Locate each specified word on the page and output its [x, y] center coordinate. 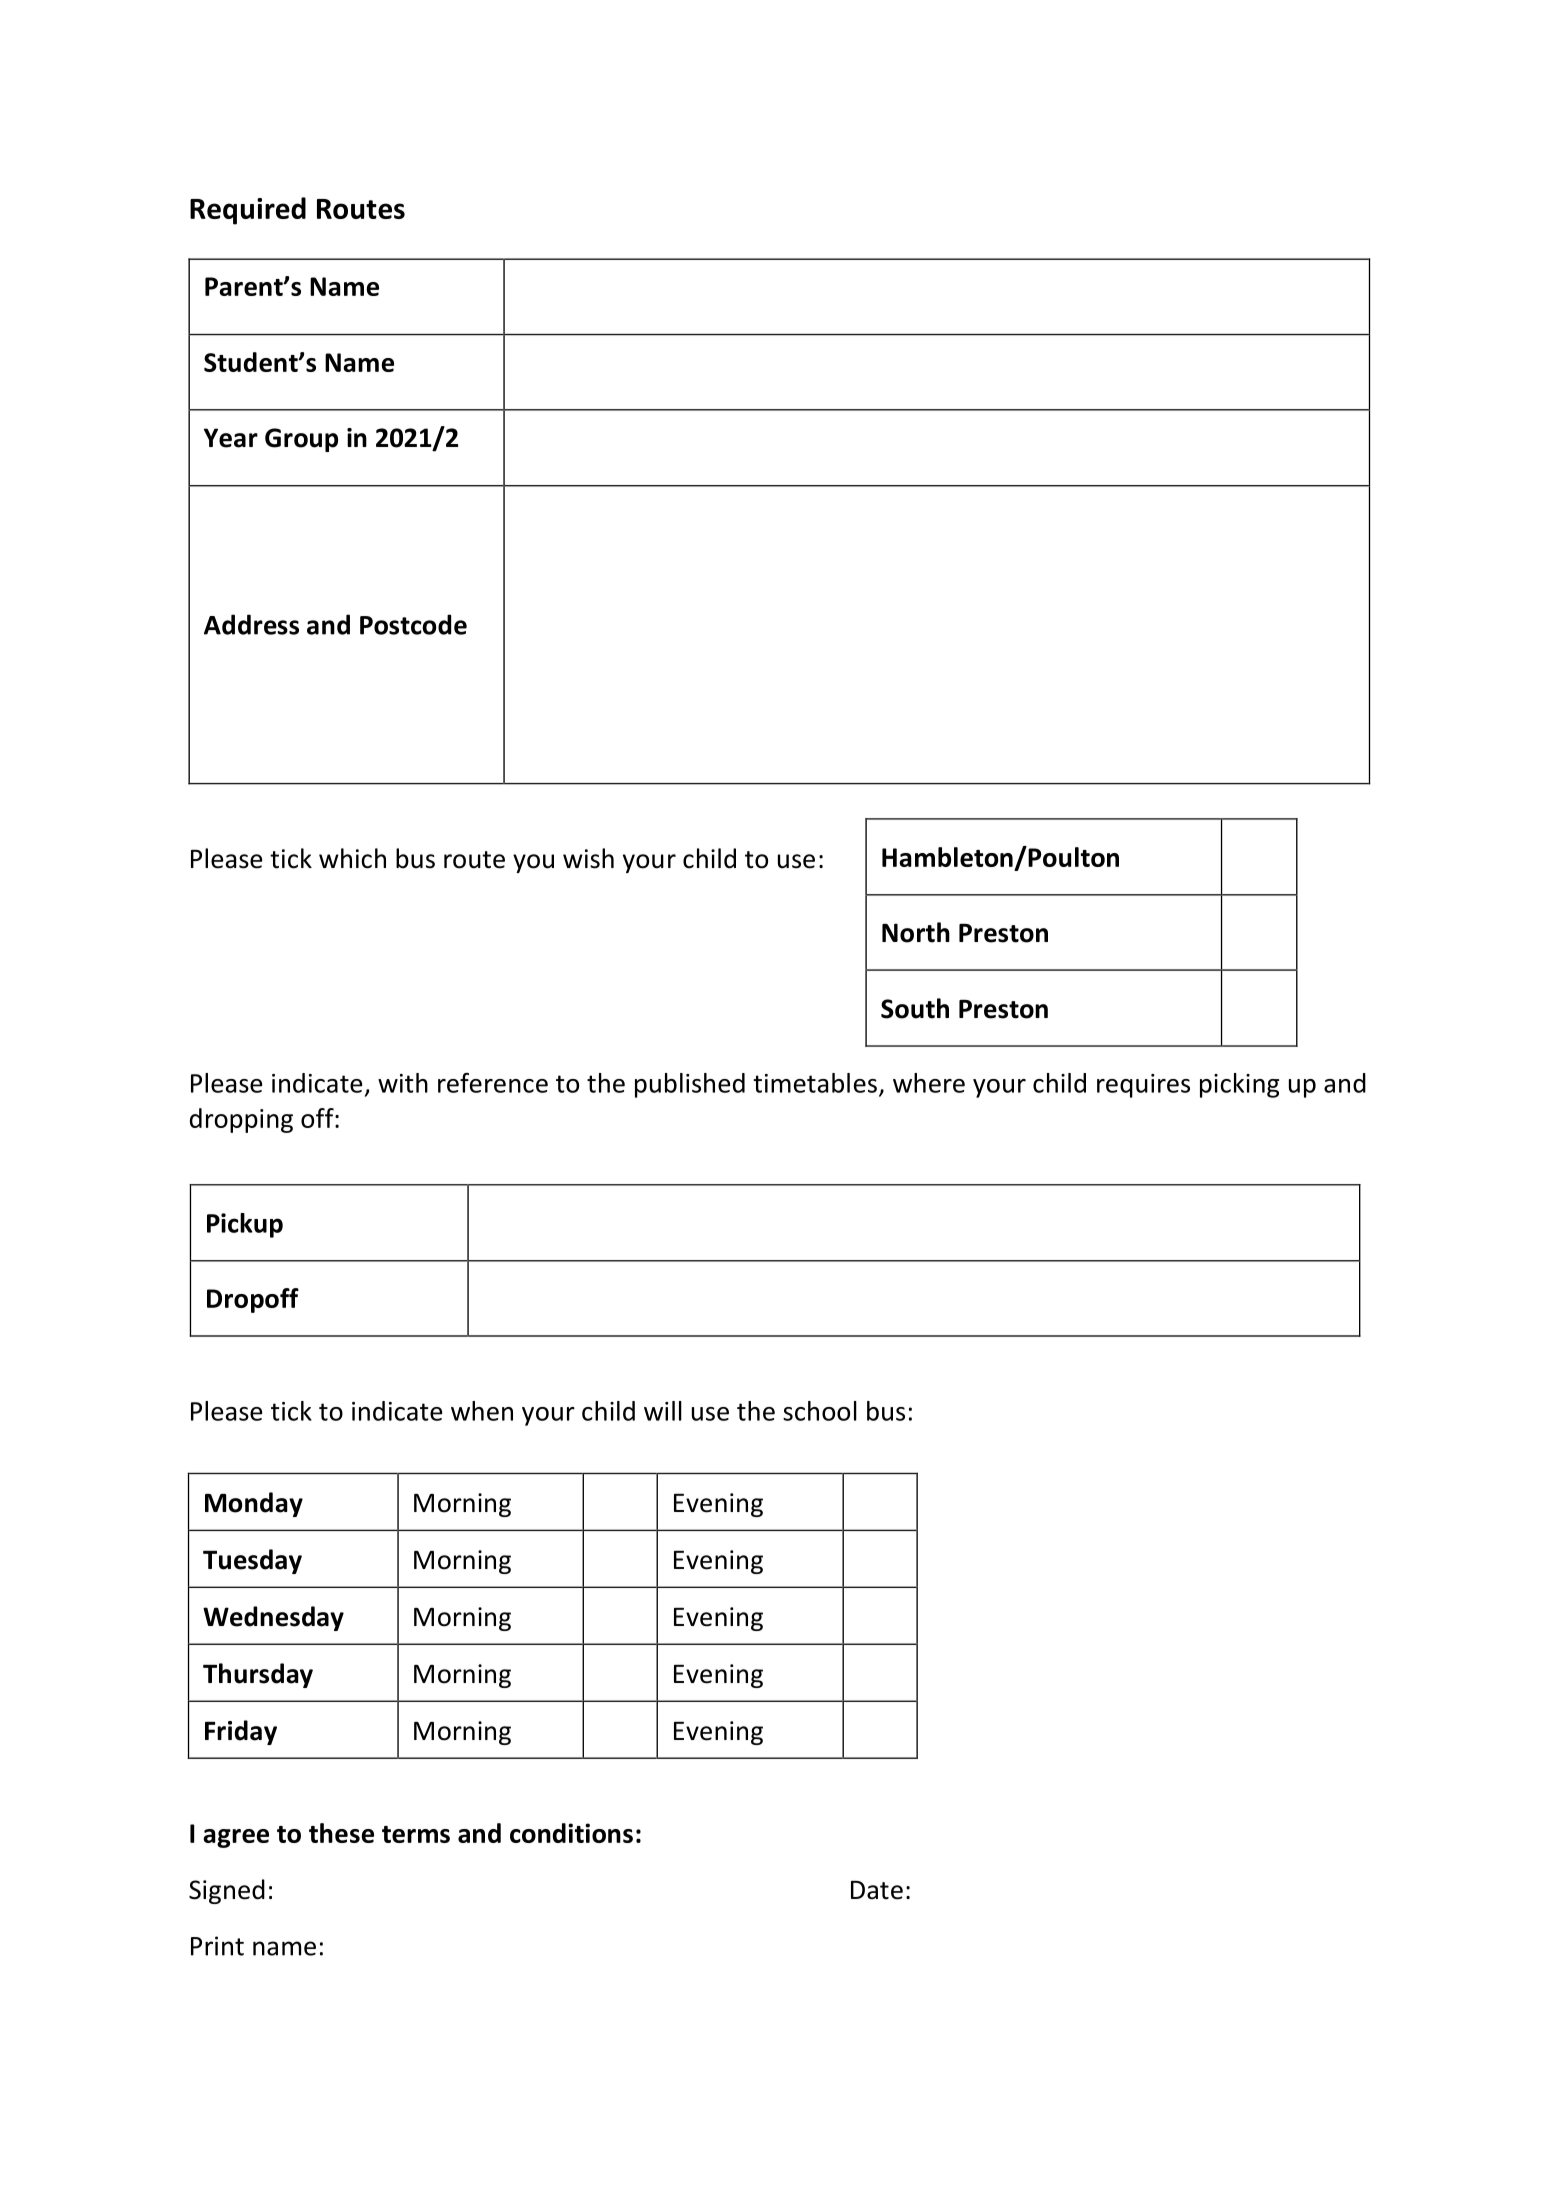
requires [1143, 1086]
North [916, 932]
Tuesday [252, 1561]
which [352, 858]
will [663, 1411]
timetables [815, 1083]
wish [588, 858]
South [915, 1008]
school [820, 1411]
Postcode [413, 624]
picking [1239, 1085]
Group [301, 440]
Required [248, 211]
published [690, 1085]
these [341, 1833]
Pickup [245, 1225]
